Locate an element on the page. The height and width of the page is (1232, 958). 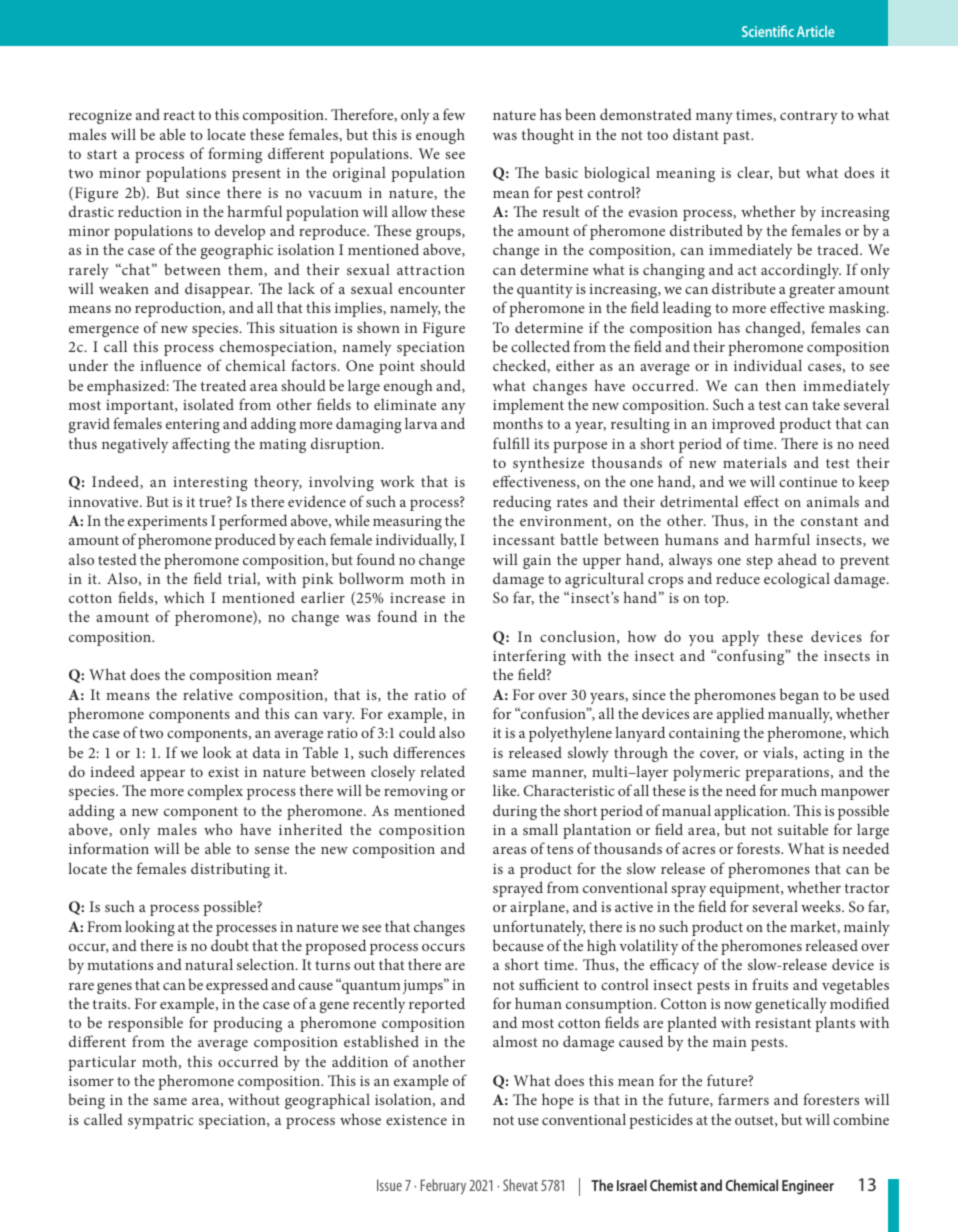
encounter is located at coordinates (431, 289).
